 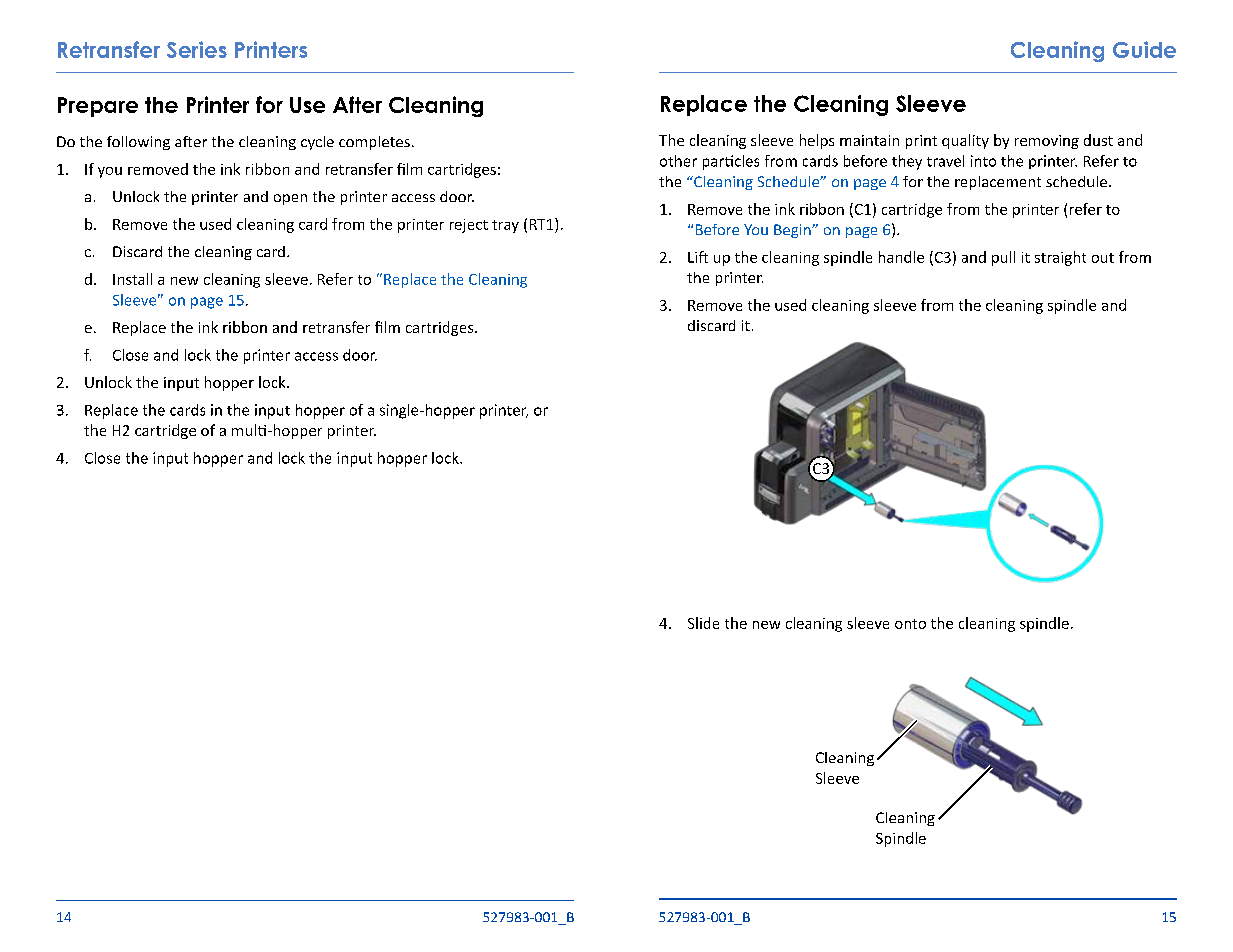 What do you see at coordinates (910, 624) in the page?
I see `onto` at bounding box center [910, 624].
